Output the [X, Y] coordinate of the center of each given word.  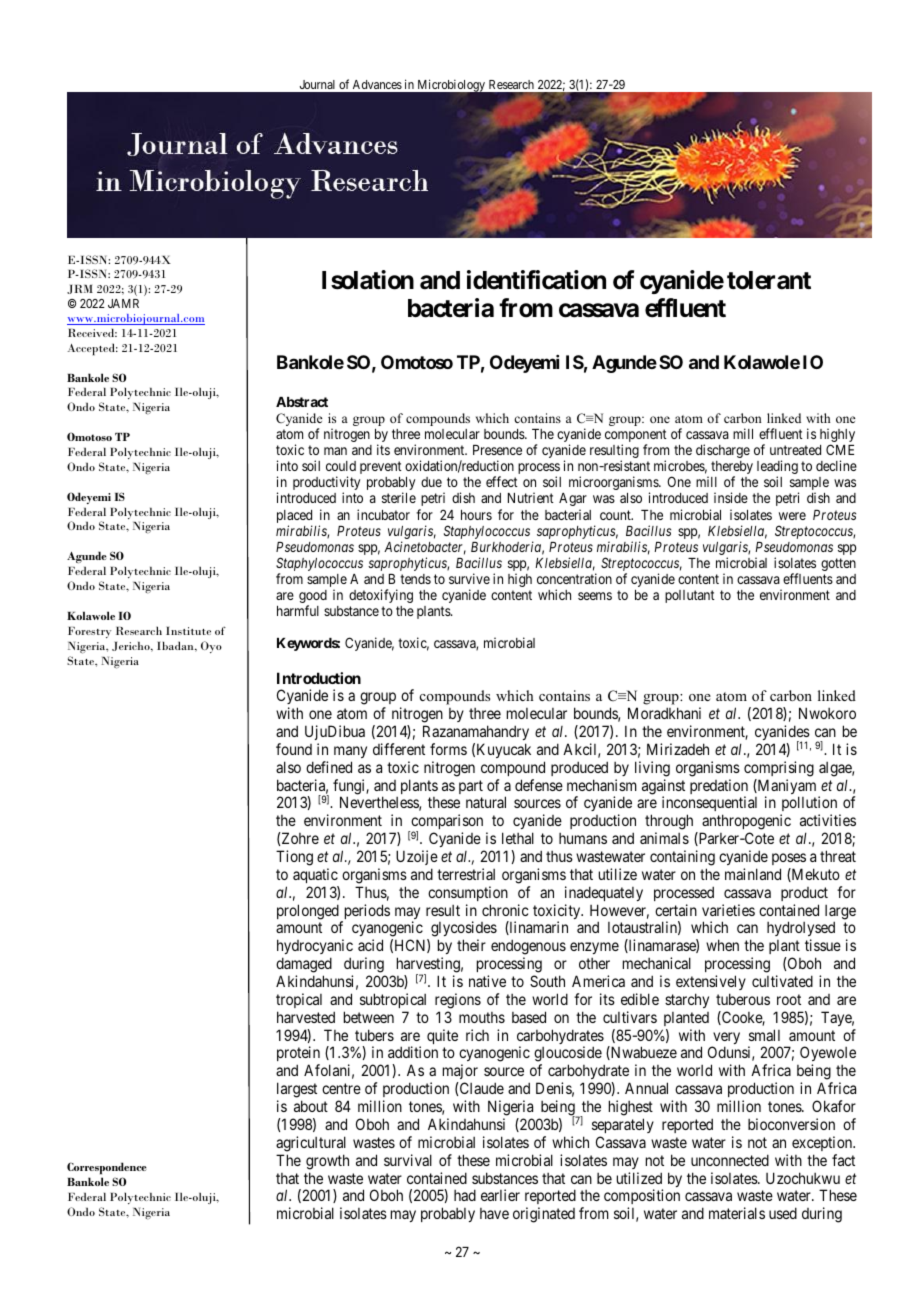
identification [536, 280]
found [294, 749]
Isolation [368, 280]
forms [448, 749]
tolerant [769, 280]
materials [737, 1213]
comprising [779, 769]
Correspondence [107, 1170]
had [465, 1195]
